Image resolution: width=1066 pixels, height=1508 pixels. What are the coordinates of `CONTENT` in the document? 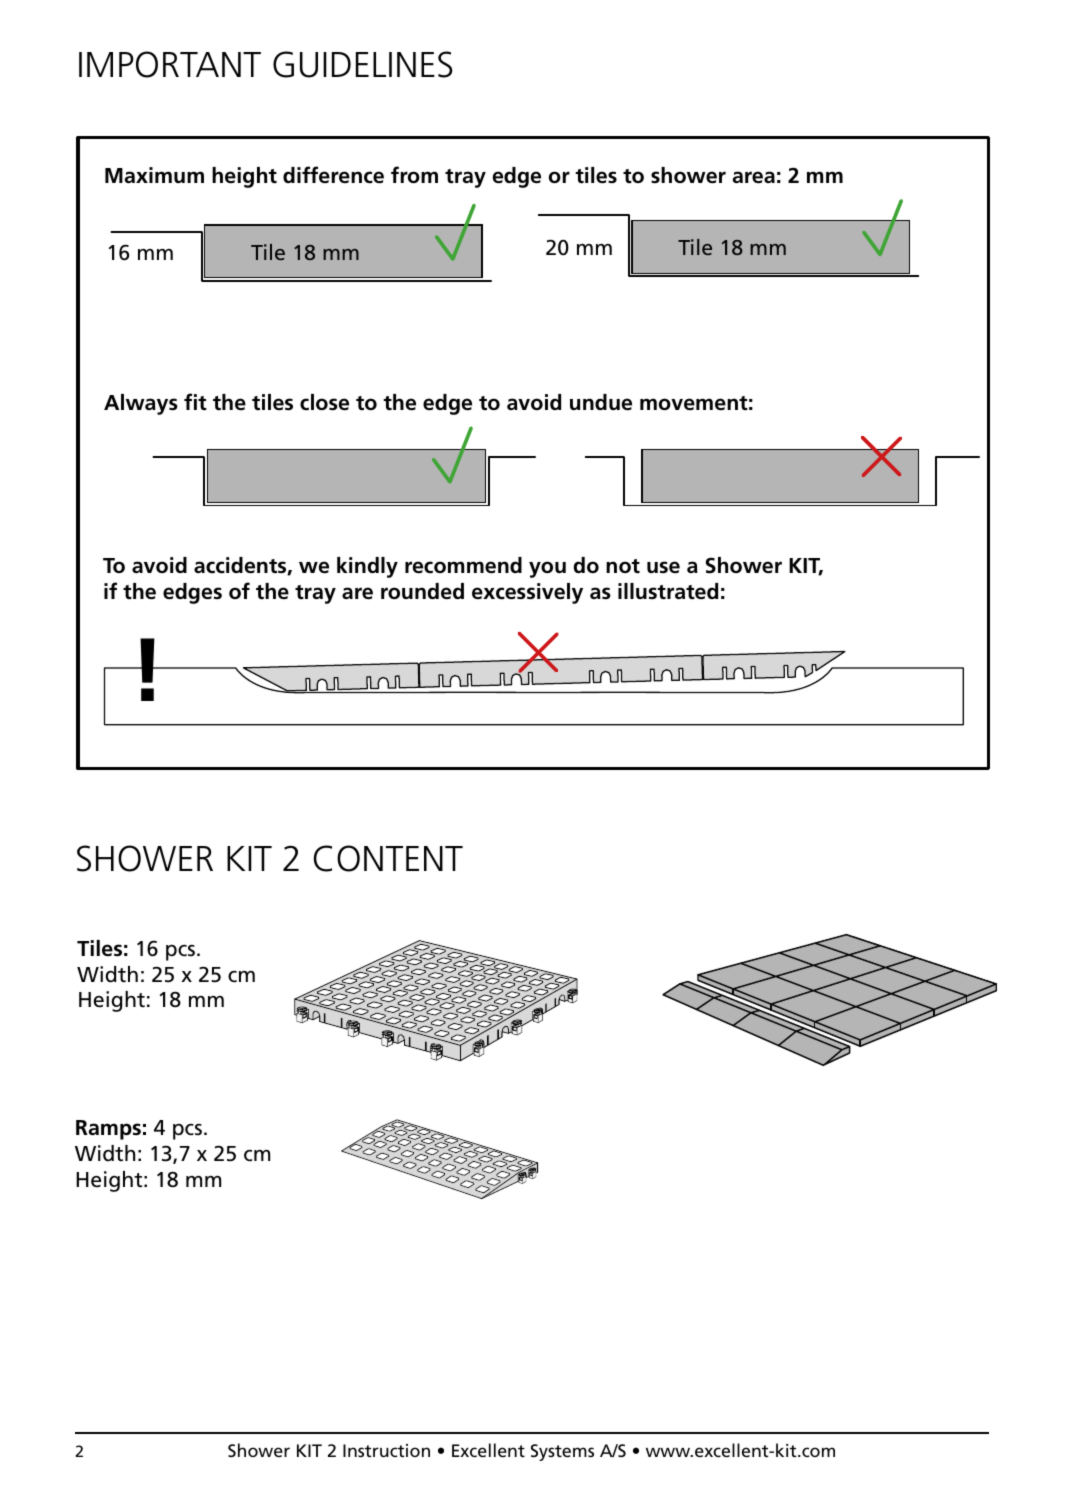 It's located at (388, 858).
